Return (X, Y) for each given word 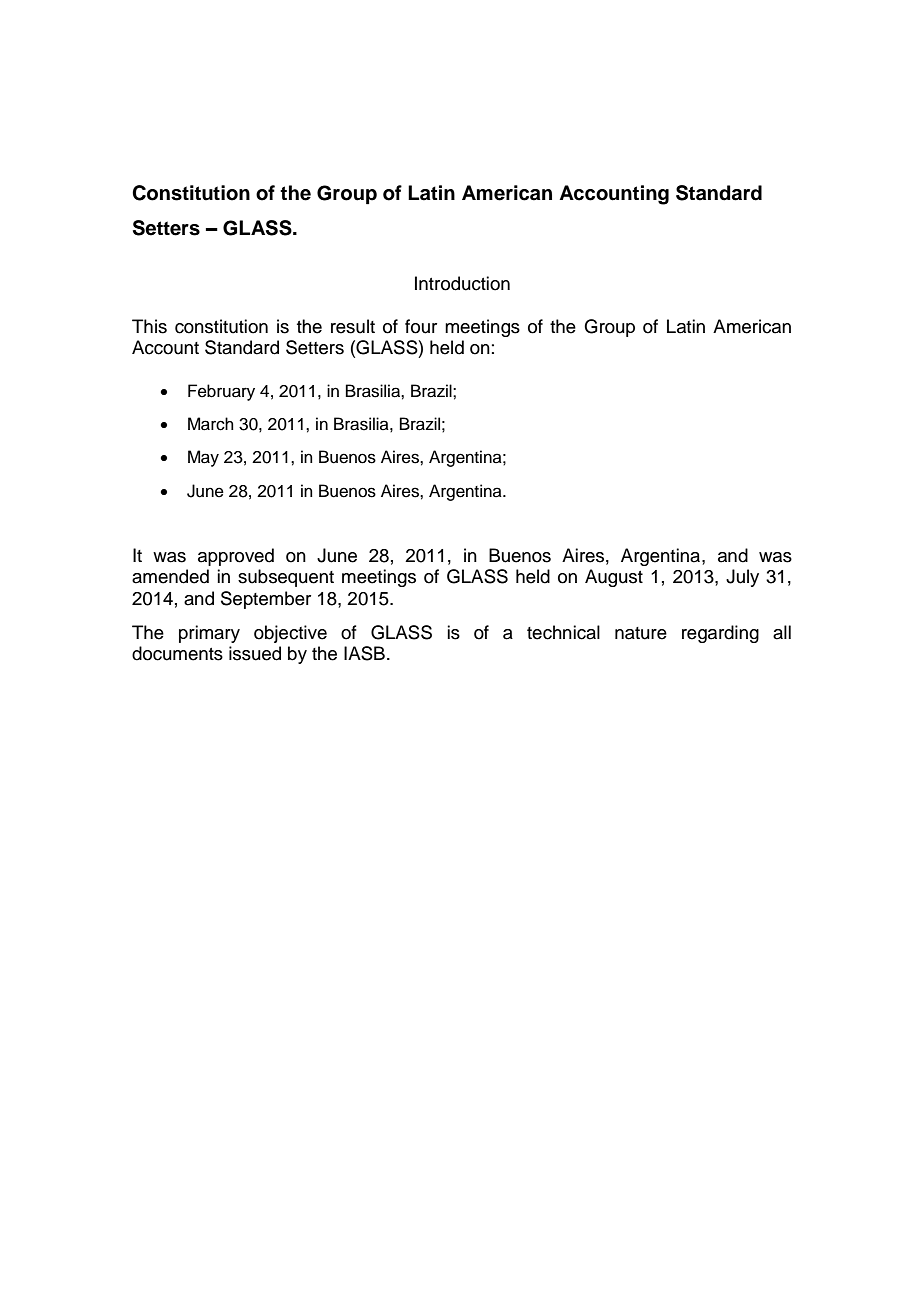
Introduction (462, 283)
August (614, 578)
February (221, 392)
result (353, 326)
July (742, 578)
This (149, 326)
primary (209, 634)
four (421, 326)
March (211, 424)
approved (236, 557)
